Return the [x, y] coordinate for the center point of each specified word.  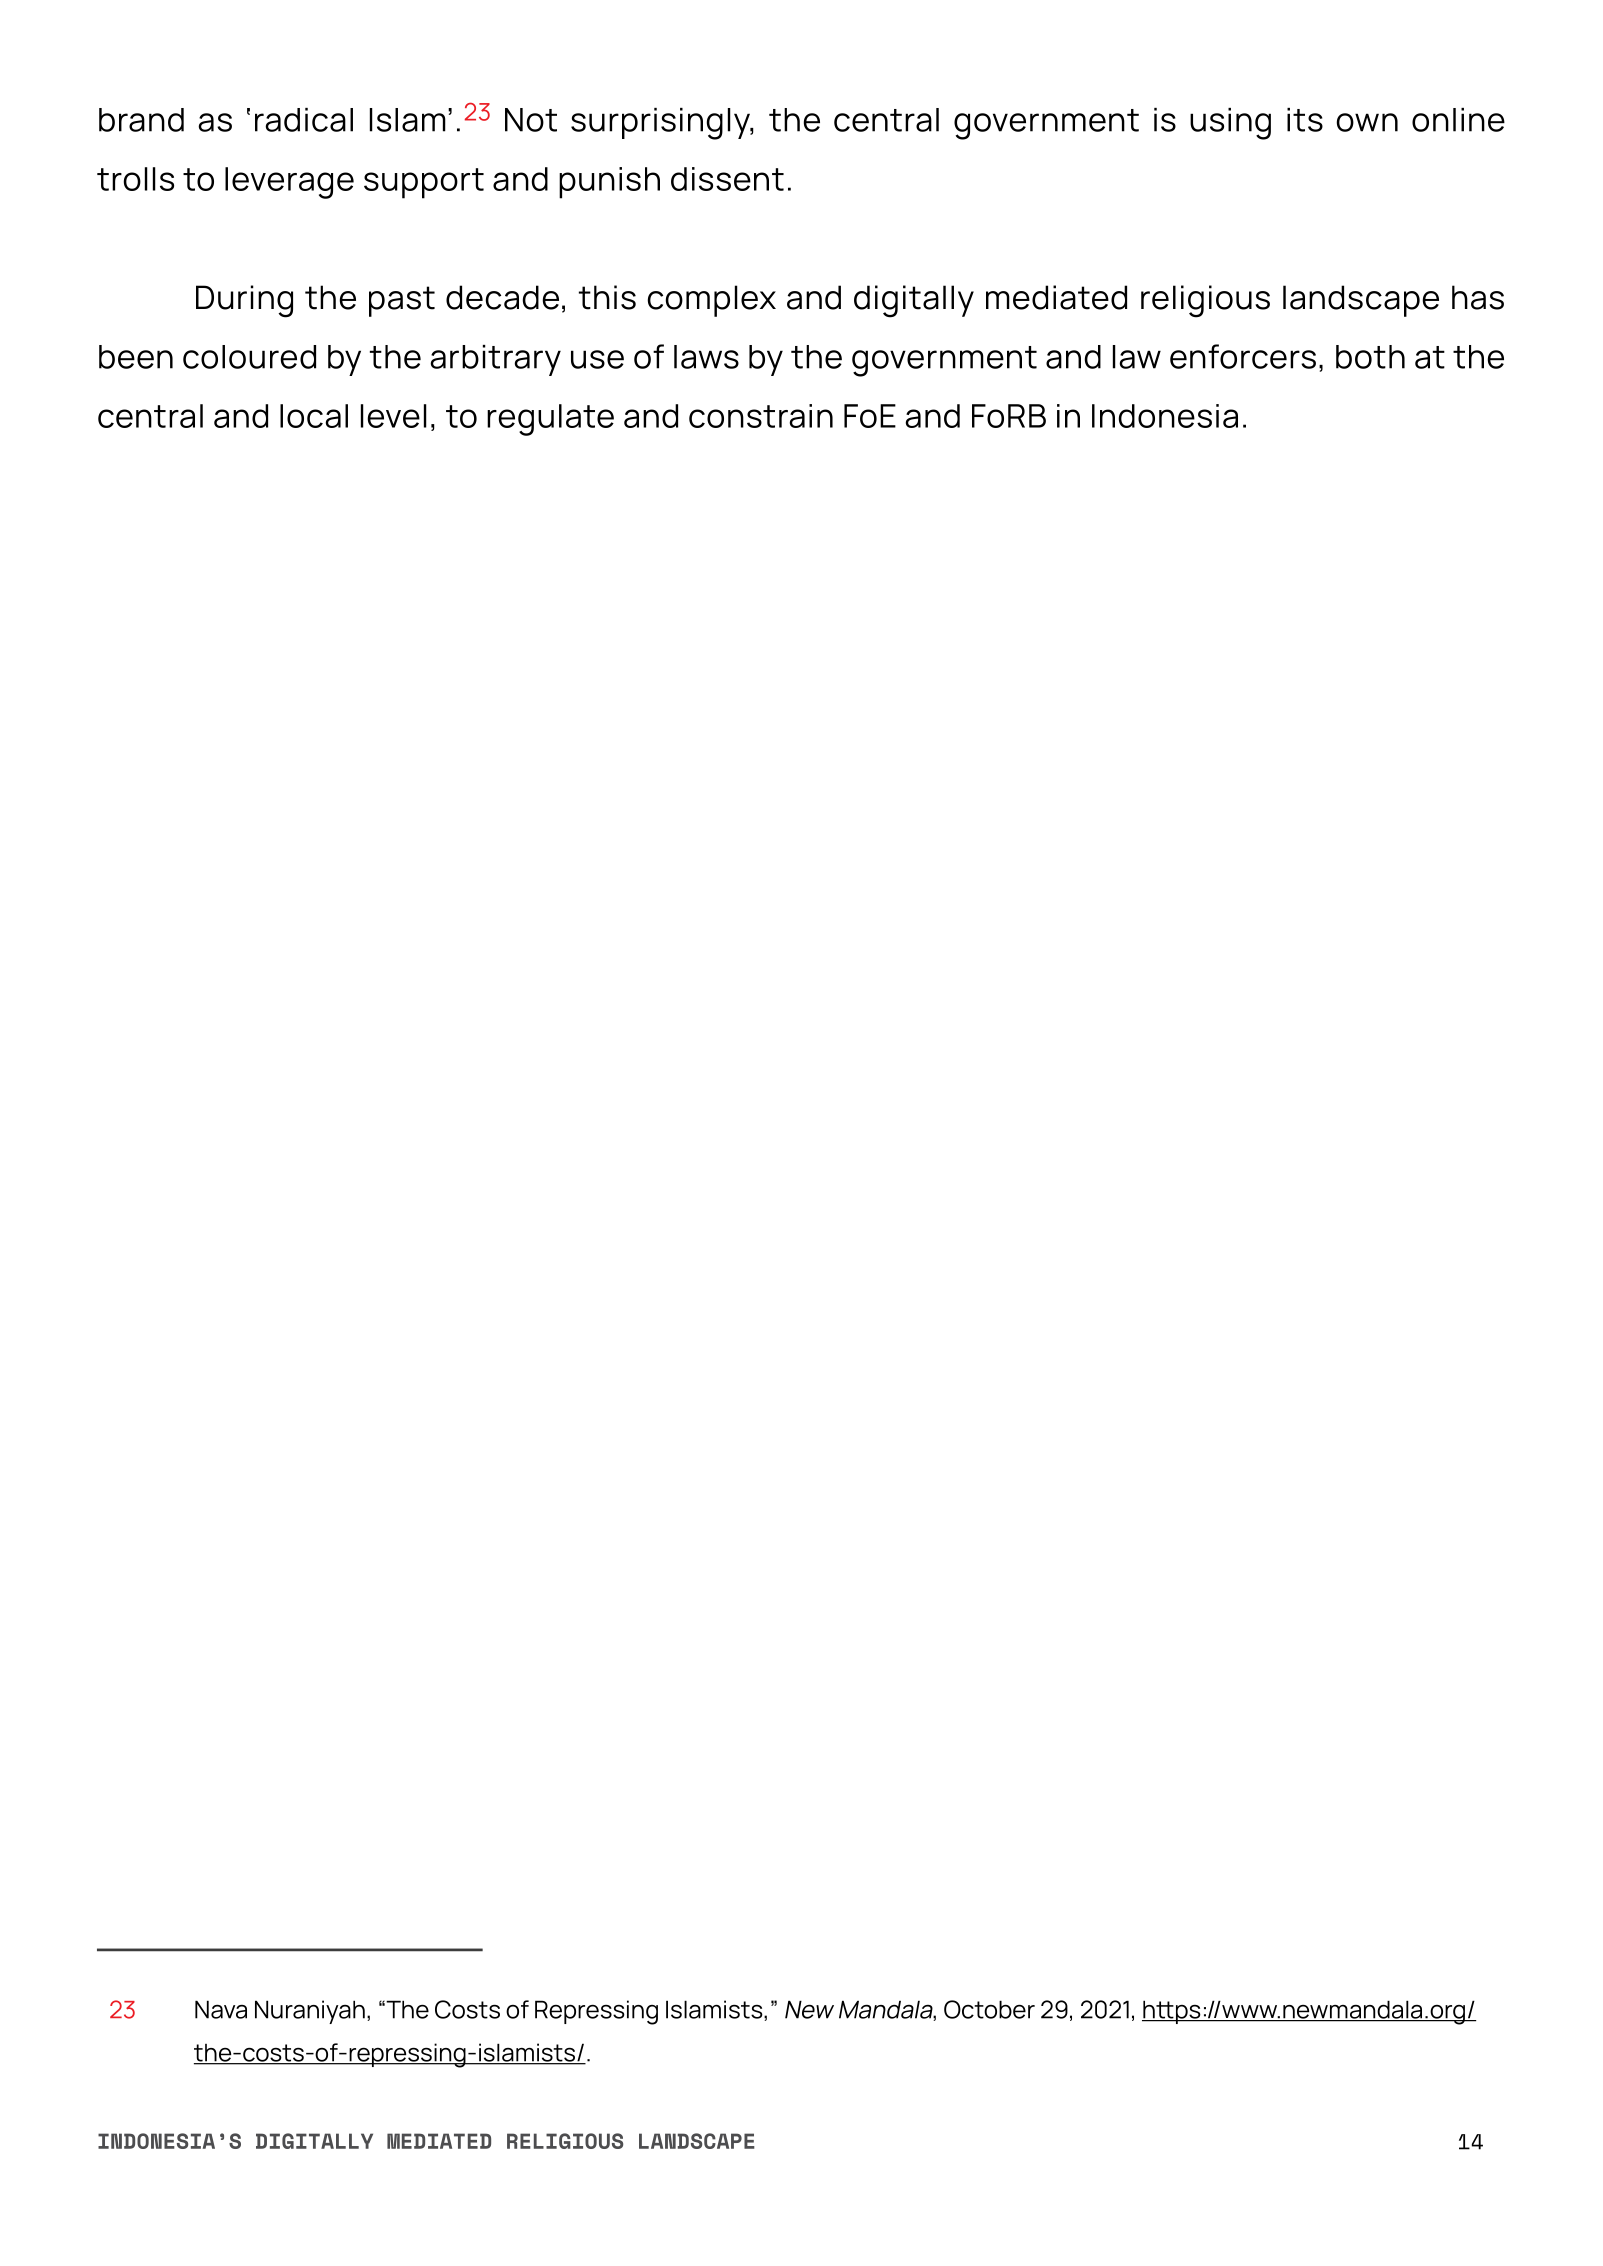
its [1305, 120]
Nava [221, 2009]
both [1370, 357]
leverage [289, 183]
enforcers [1243, 356]
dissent [727, 179]
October [989, 2009]
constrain [761, 416]
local [314, 416]
